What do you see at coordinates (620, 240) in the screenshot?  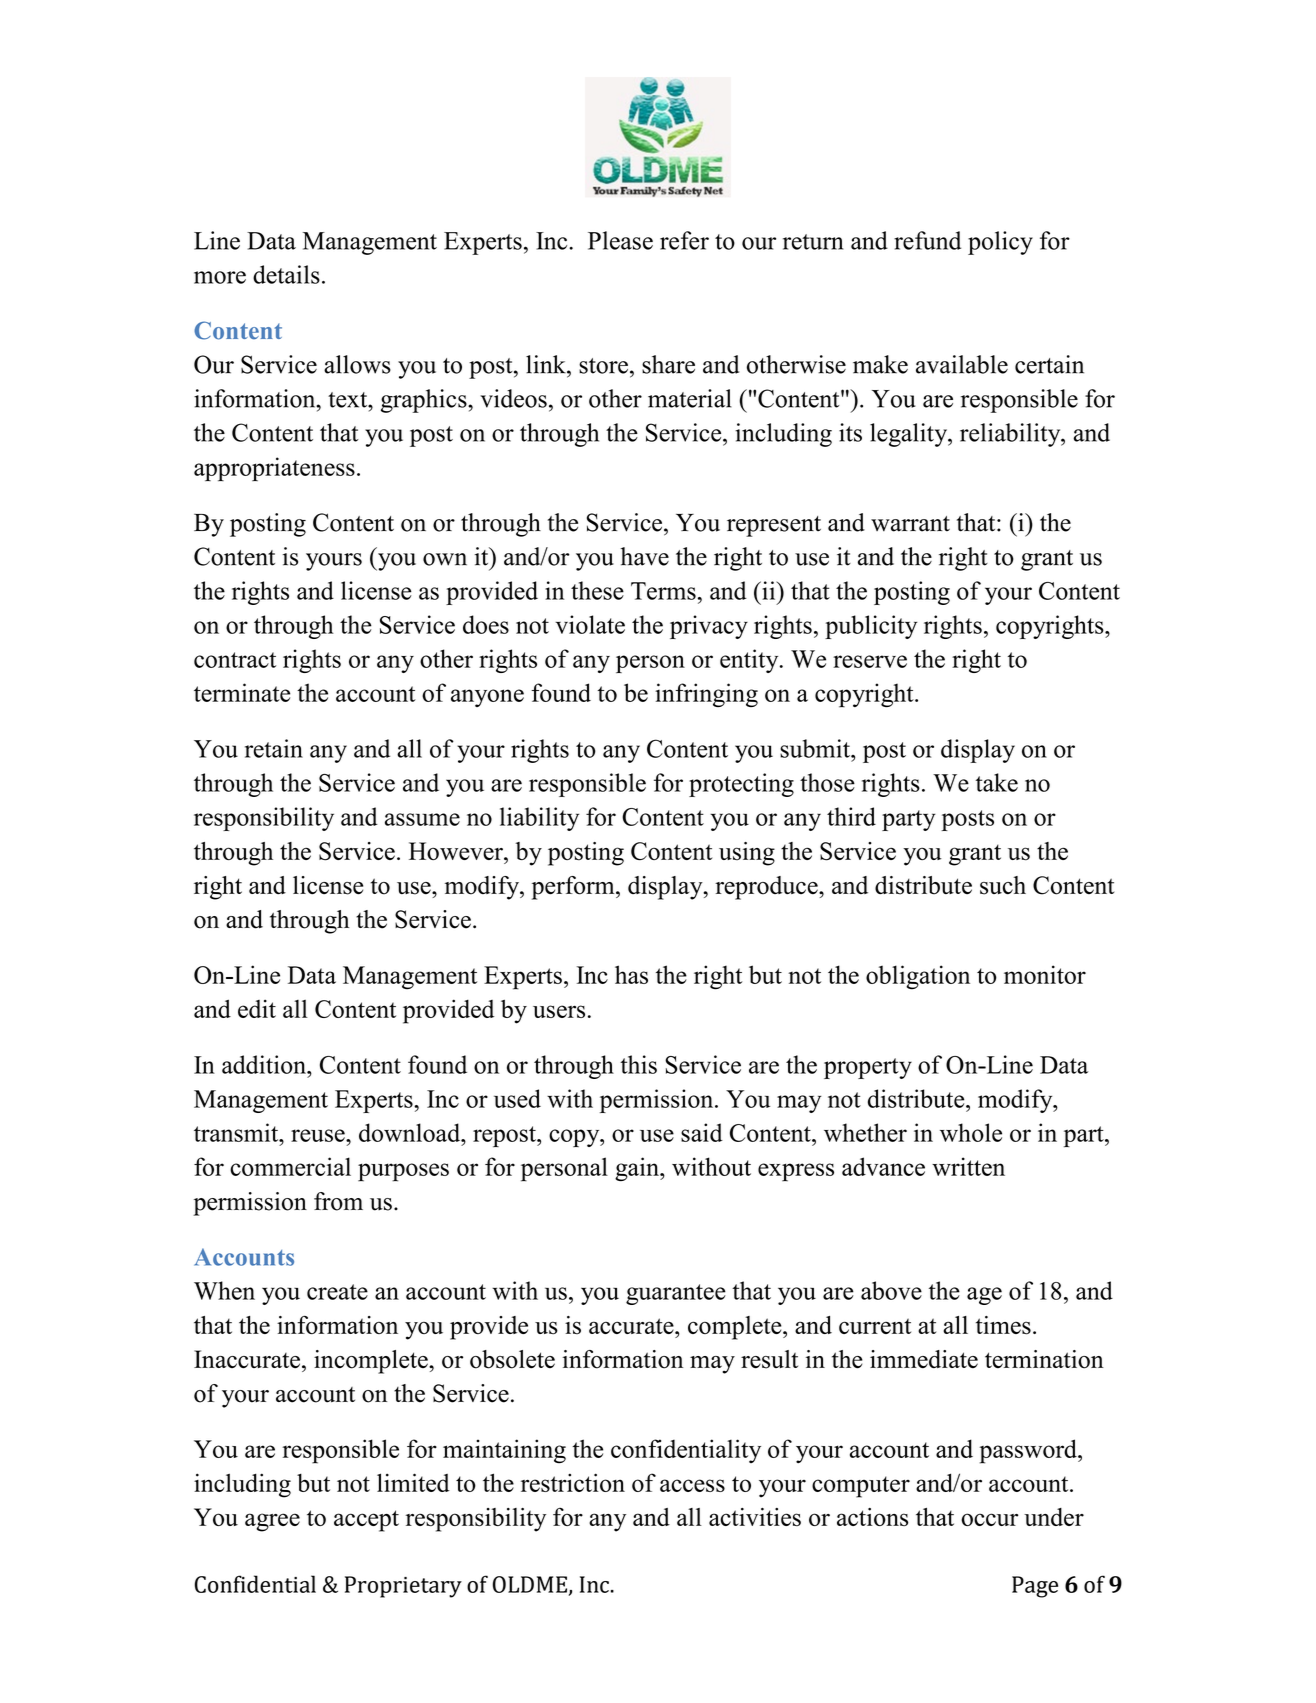 I see `Please` at bounding box center [620, 240].
